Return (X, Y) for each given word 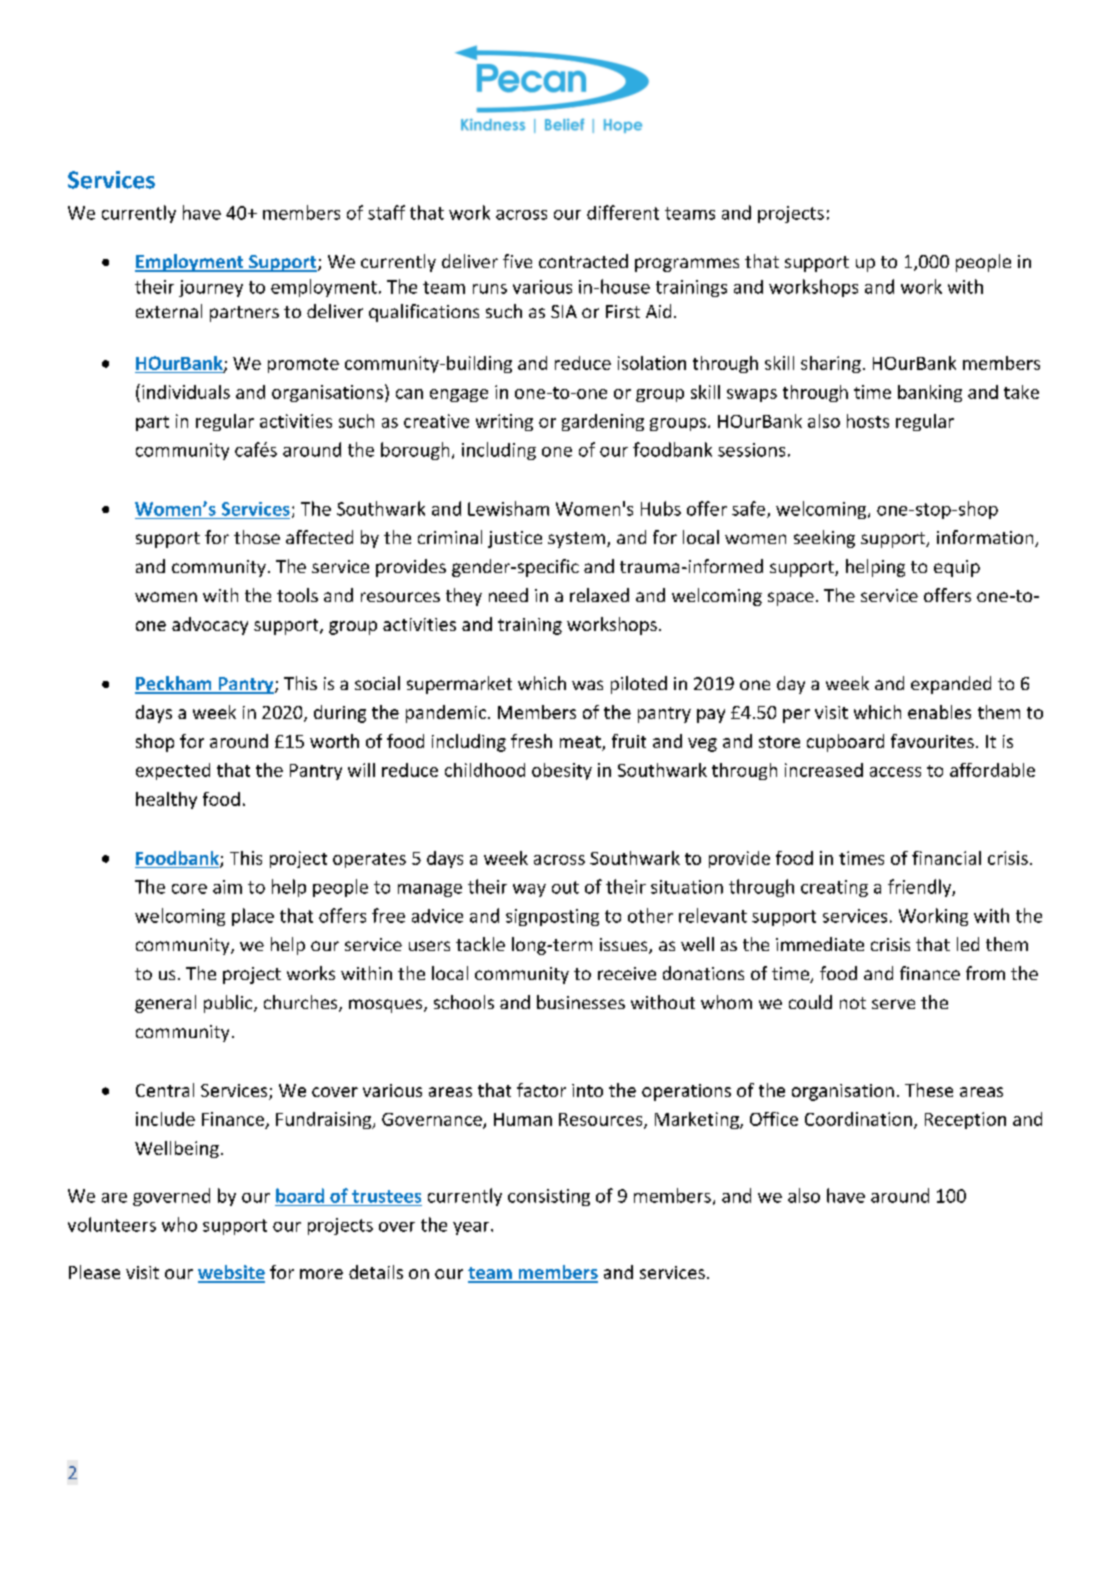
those (257, 537)
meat (581, 743)
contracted (583, 261)
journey (211, 288)
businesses (581, 1002)
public (229, 1004)
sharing (831, 364)
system (576, 540)
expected (173, 771)
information (986, 538)
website (231, 1273)
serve (893, 1004)
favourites (932, 741)
